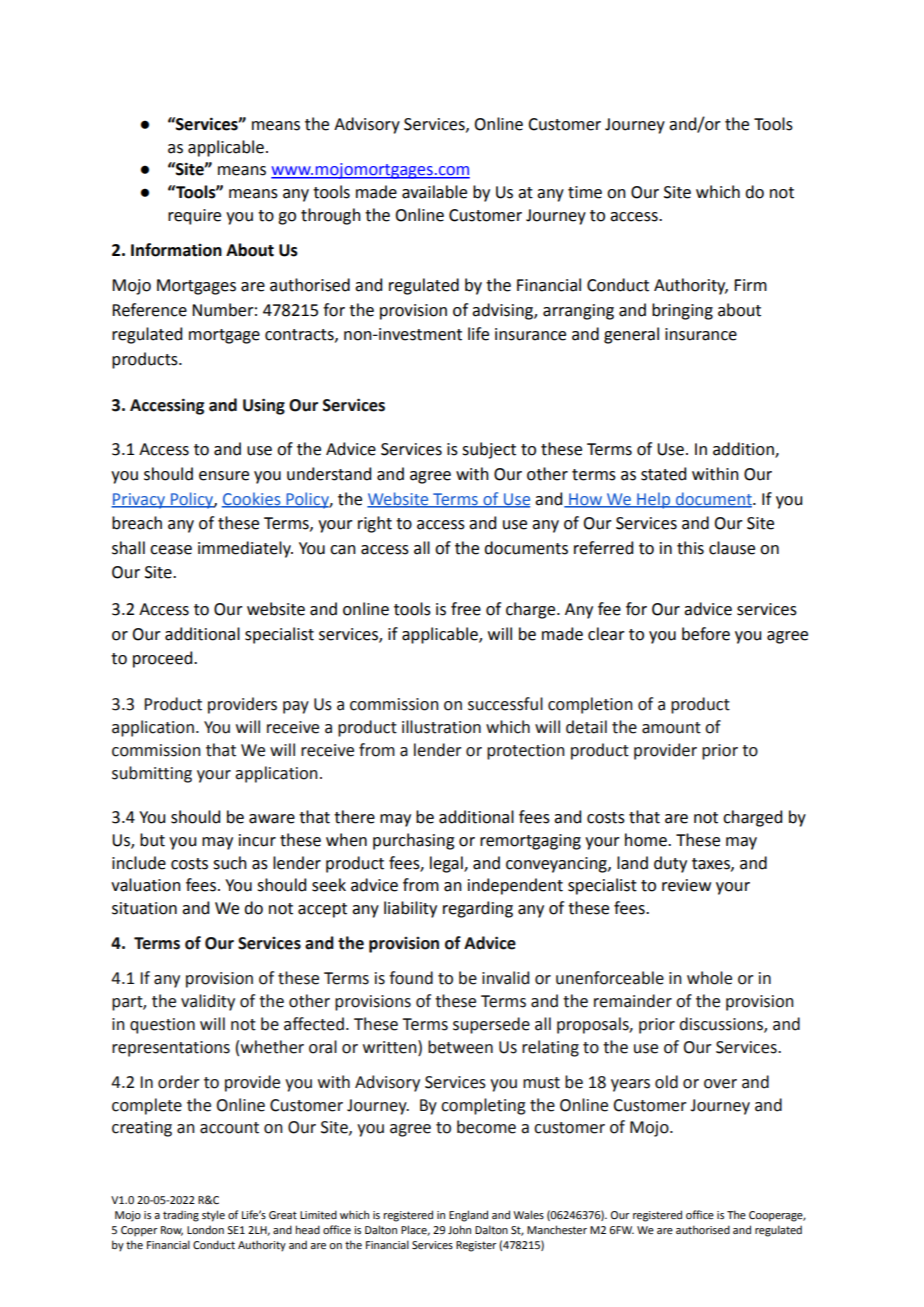  What do you see at coordinates (164, 659) in the screenshot?
I see `proceed` at bounding box center [164, 659].
